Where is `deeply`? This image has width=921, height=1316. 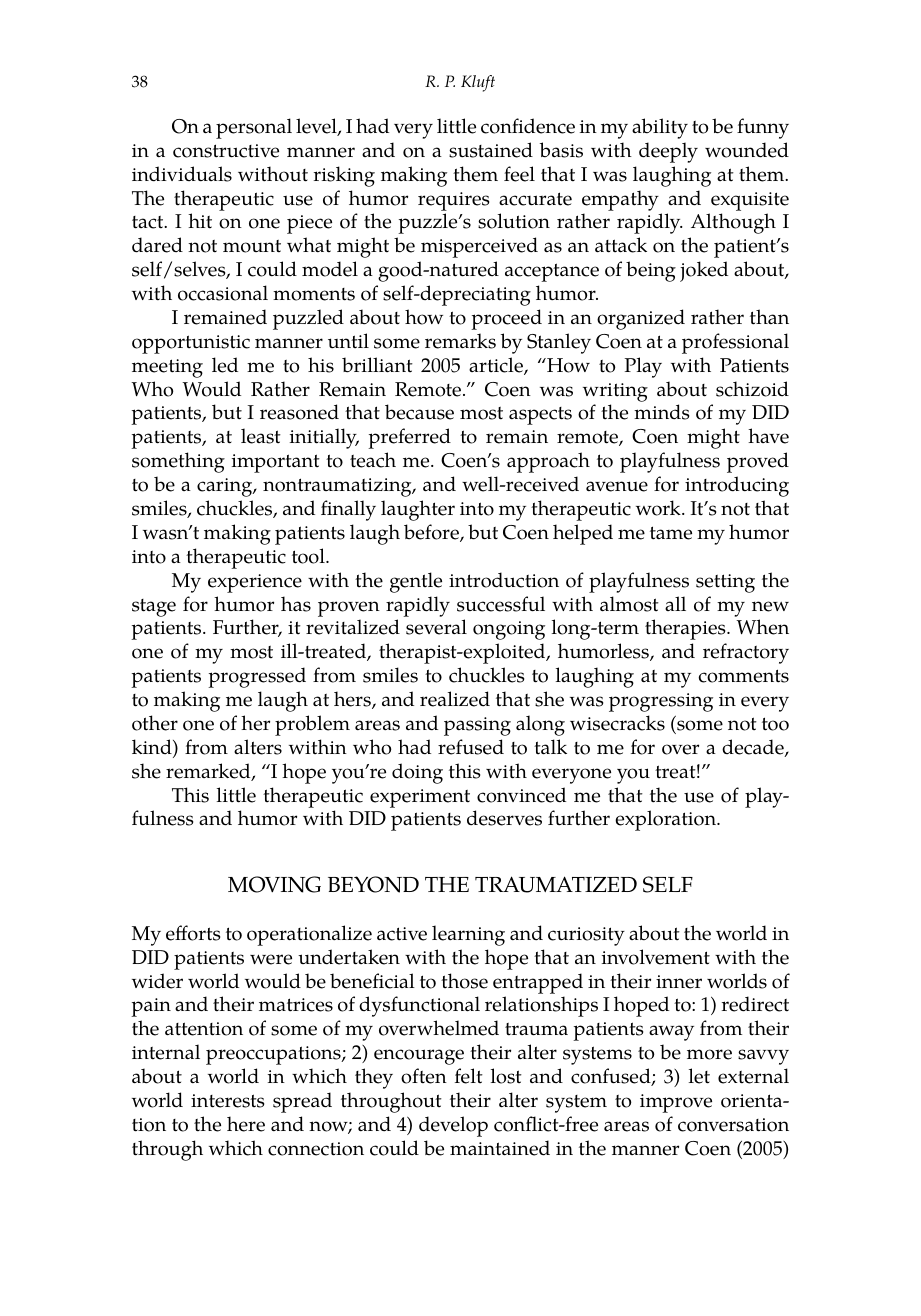
deeply is located at coordinates (668, 152).
